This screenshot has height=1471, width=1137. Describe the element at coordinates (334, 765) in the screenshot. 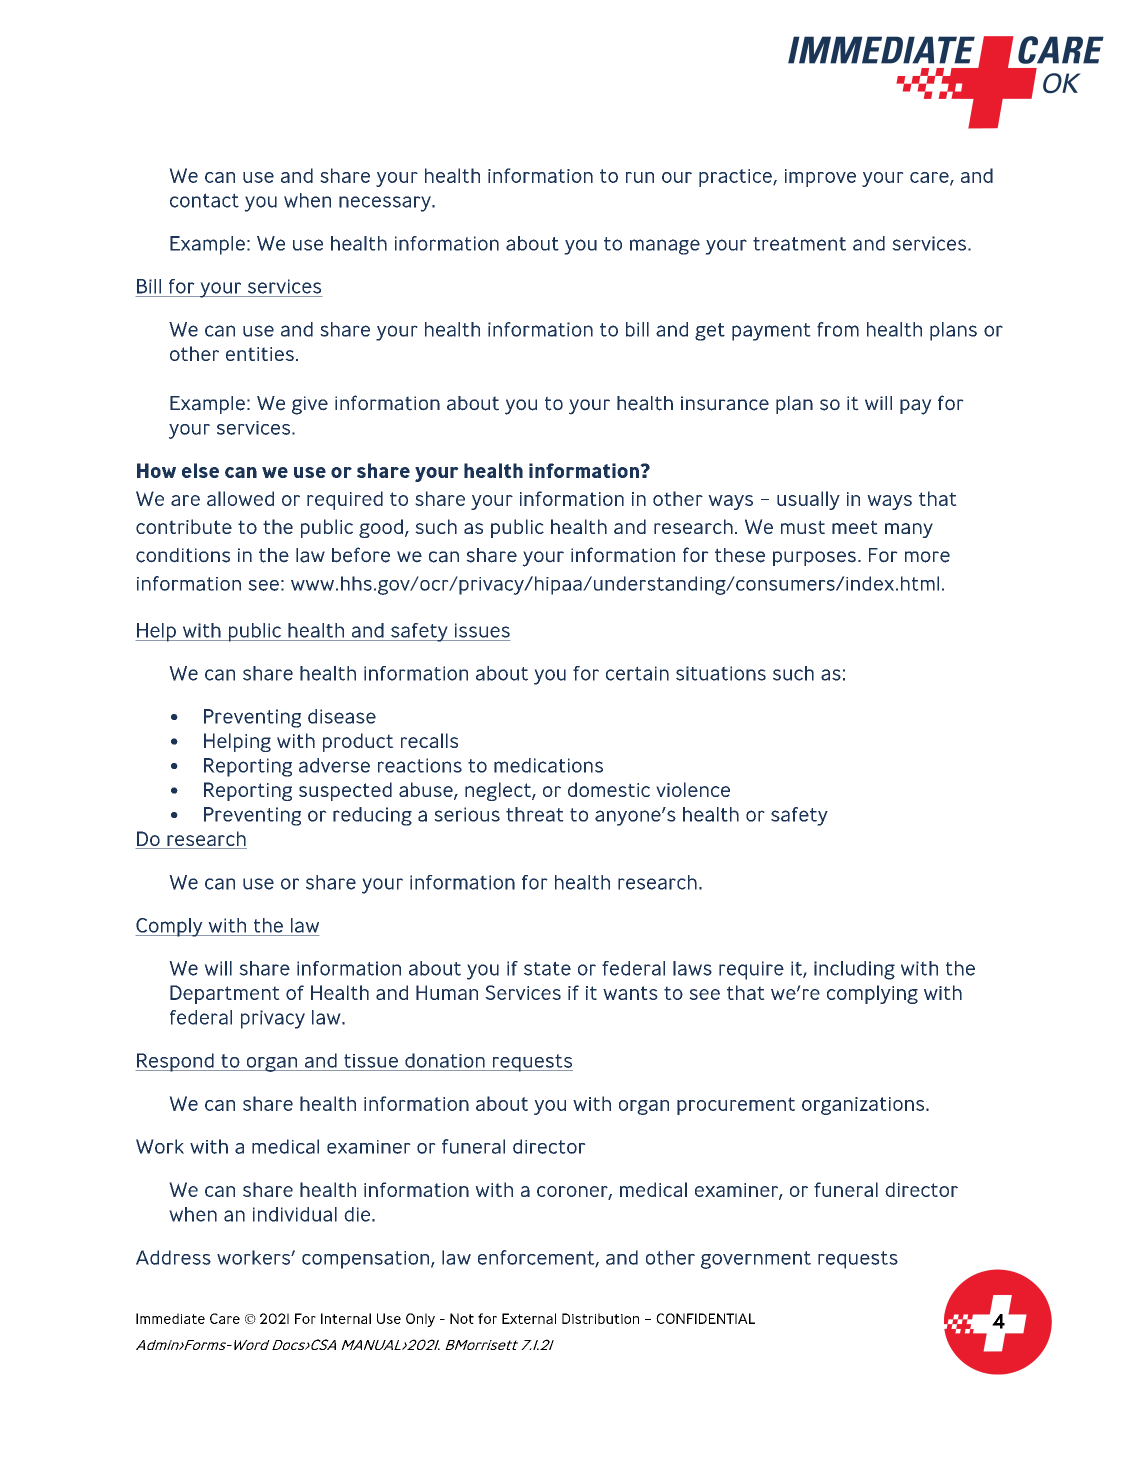

I see `adverse` at that location.
